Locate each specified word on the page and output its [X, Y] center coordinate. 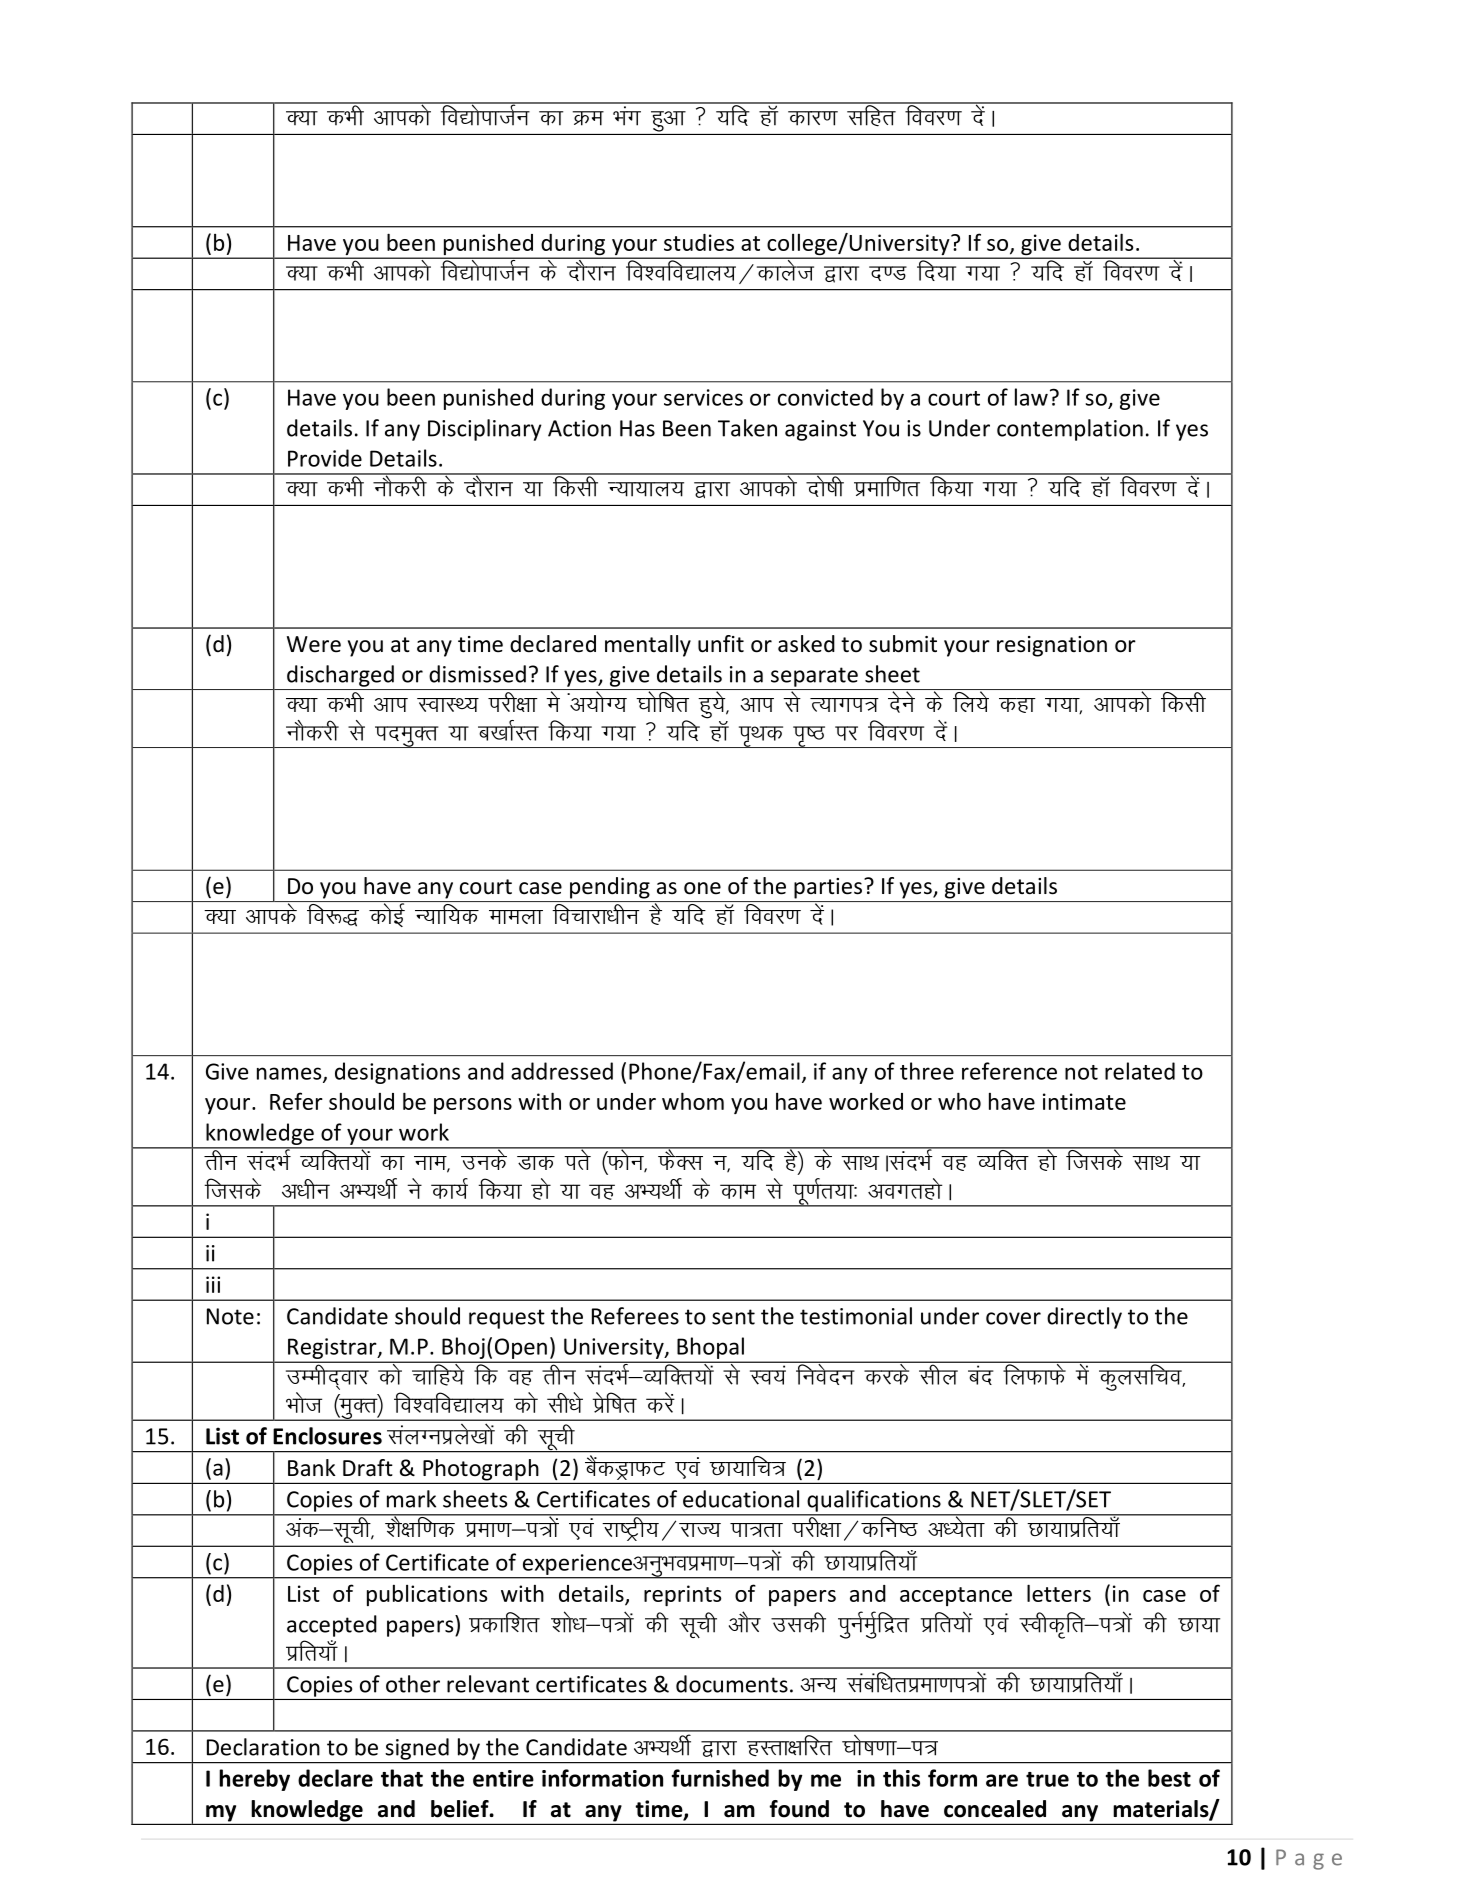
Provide [325, 458]
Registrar [333, 1348]
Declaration [263, 1747]
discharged [340, 676]
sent [733, 1317]
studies [699, 242]
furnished [720, 1778]
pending [610, 888]
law [1031, 397]
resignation [1052, 646]
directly [1084, 1318]
